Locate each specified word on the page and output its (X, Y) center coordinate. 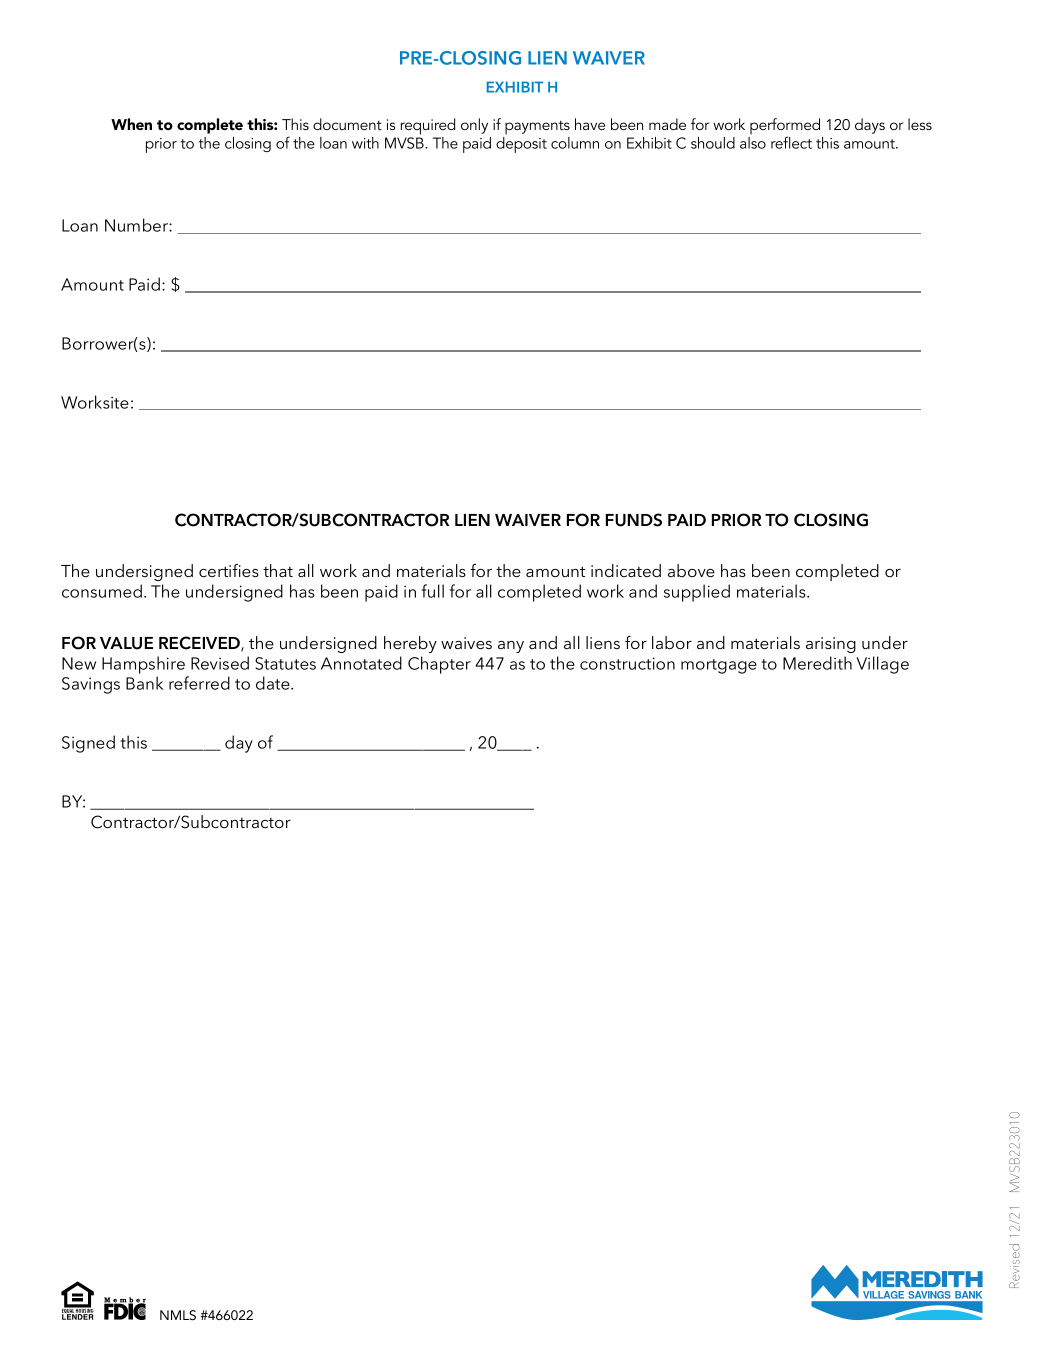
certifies (229, 570)
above (691, 570)
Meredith (817, 663)
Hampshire (143, 665)
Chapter (439, 665)
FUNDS (634, 520)
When (131, 124)
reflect (791, 142)
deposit (521, 145)
